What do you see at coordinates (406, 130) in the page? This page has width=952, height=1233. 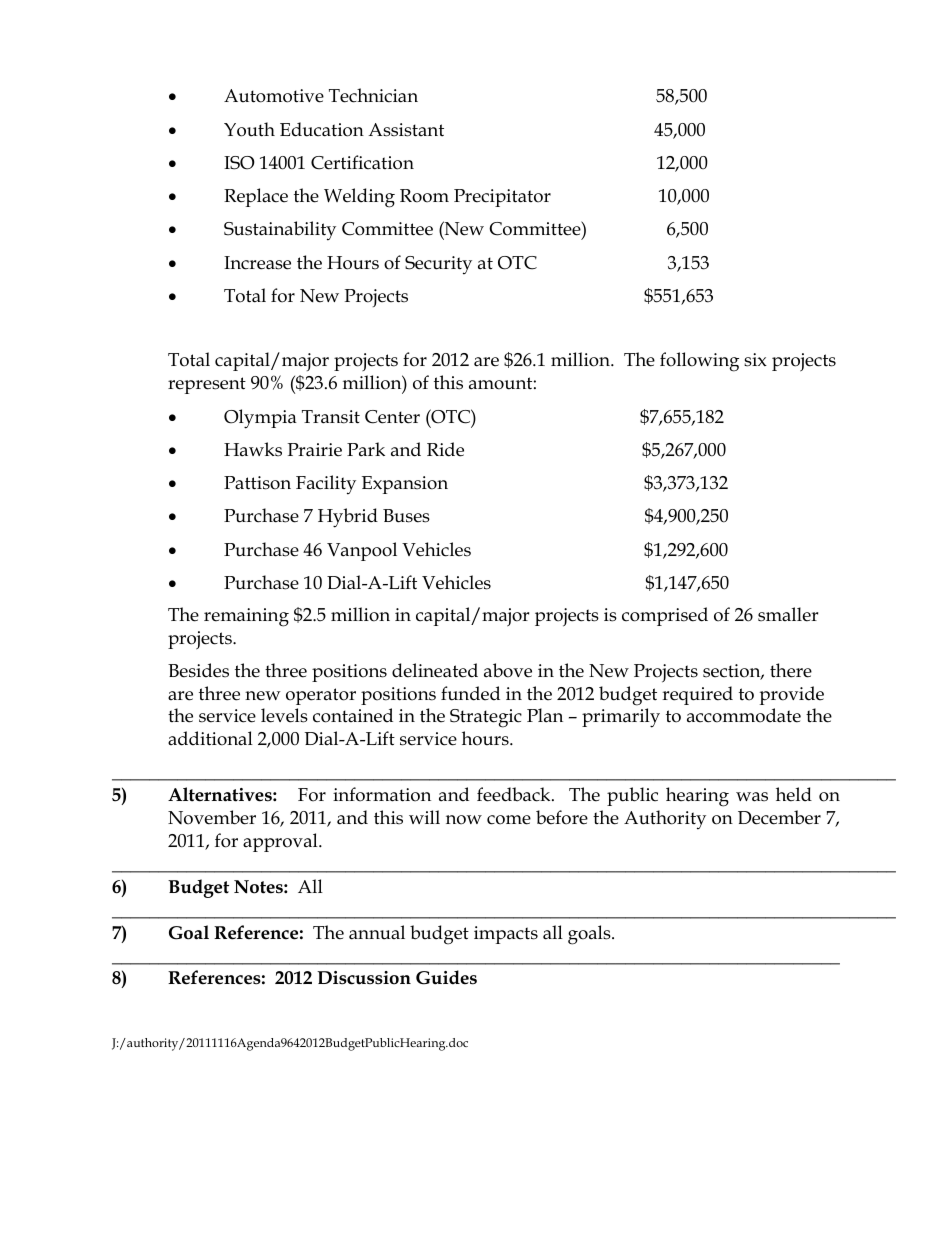 I see `Assistant` at bounding box center [406, 130].
